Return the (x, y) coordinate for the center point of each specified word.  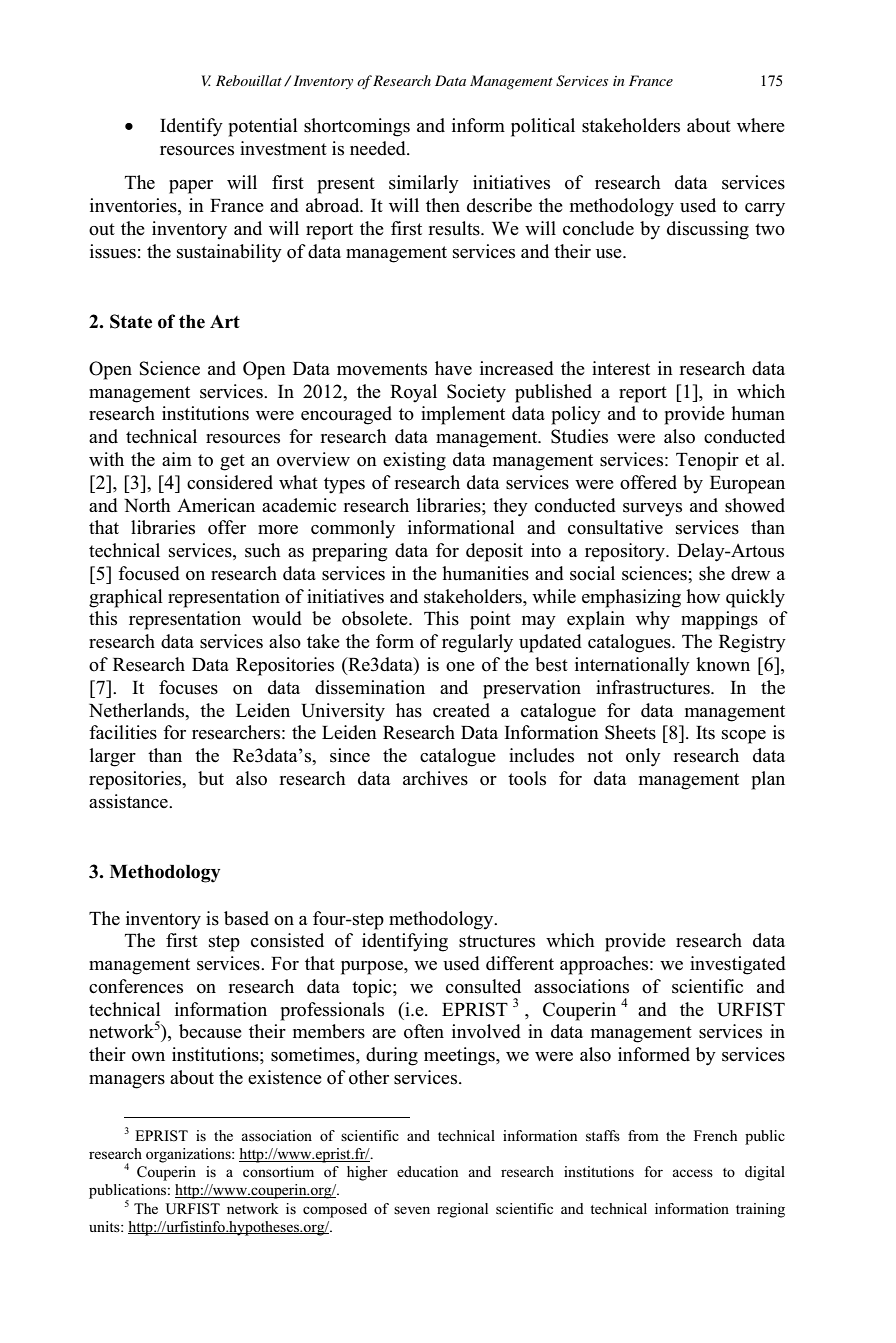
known (723, 664)
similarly (424, 184)
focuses (188, 687)
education (427, 1171)
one (460, 667)
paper (191, 187)
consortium (278, 1171)
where (761, 125)
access (692, 1173)
